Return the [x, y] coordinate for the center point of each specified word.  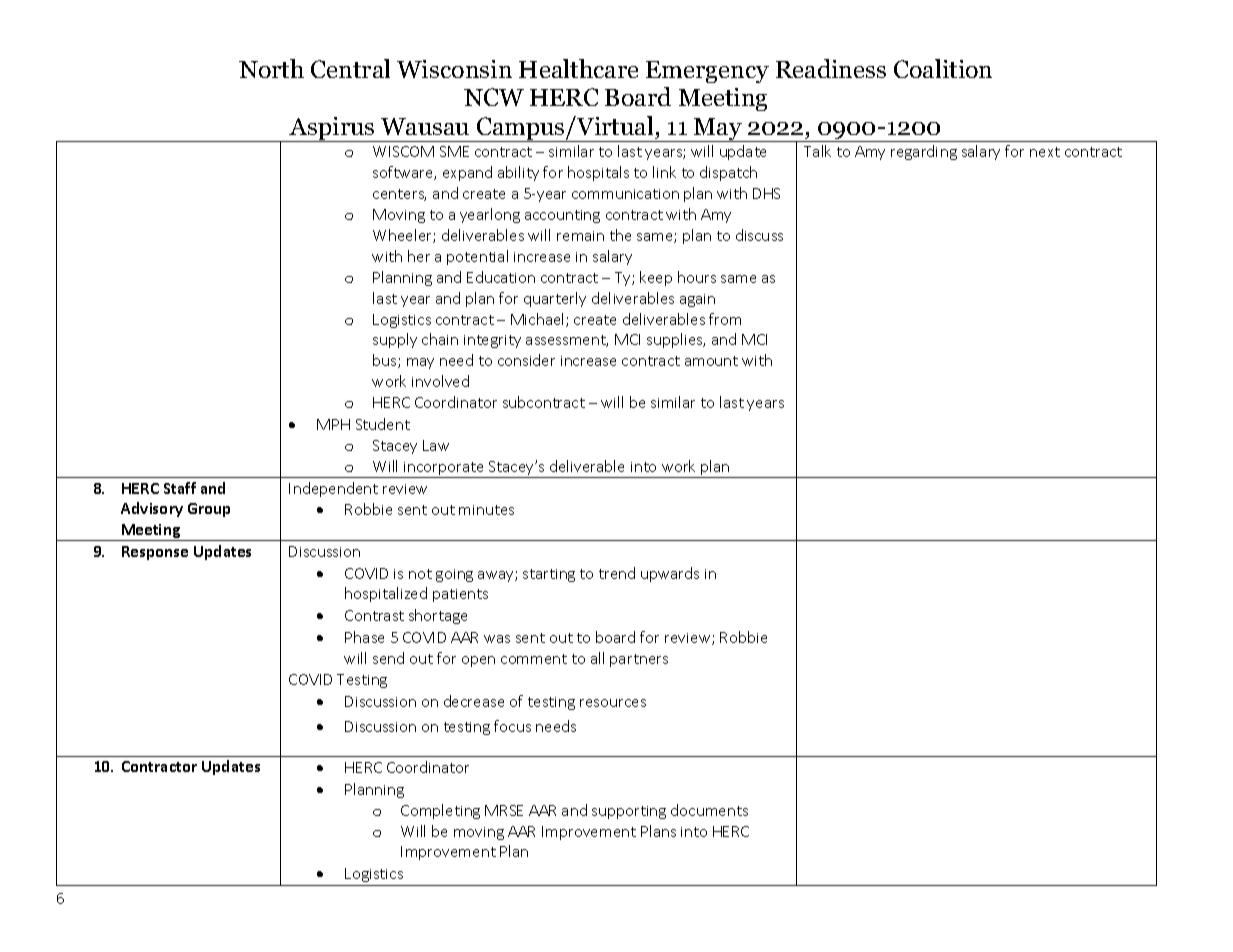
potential [477, 257]
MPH [333, 424]
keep [656, 278]
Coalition [943, 68]
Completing [440, 811]
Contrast [374, 615]
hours [697, 277]
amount [711, 361]
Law [436, 445]
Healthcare [578, 68]
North [271, 68]
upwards [670, 574]
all [597, 658]
